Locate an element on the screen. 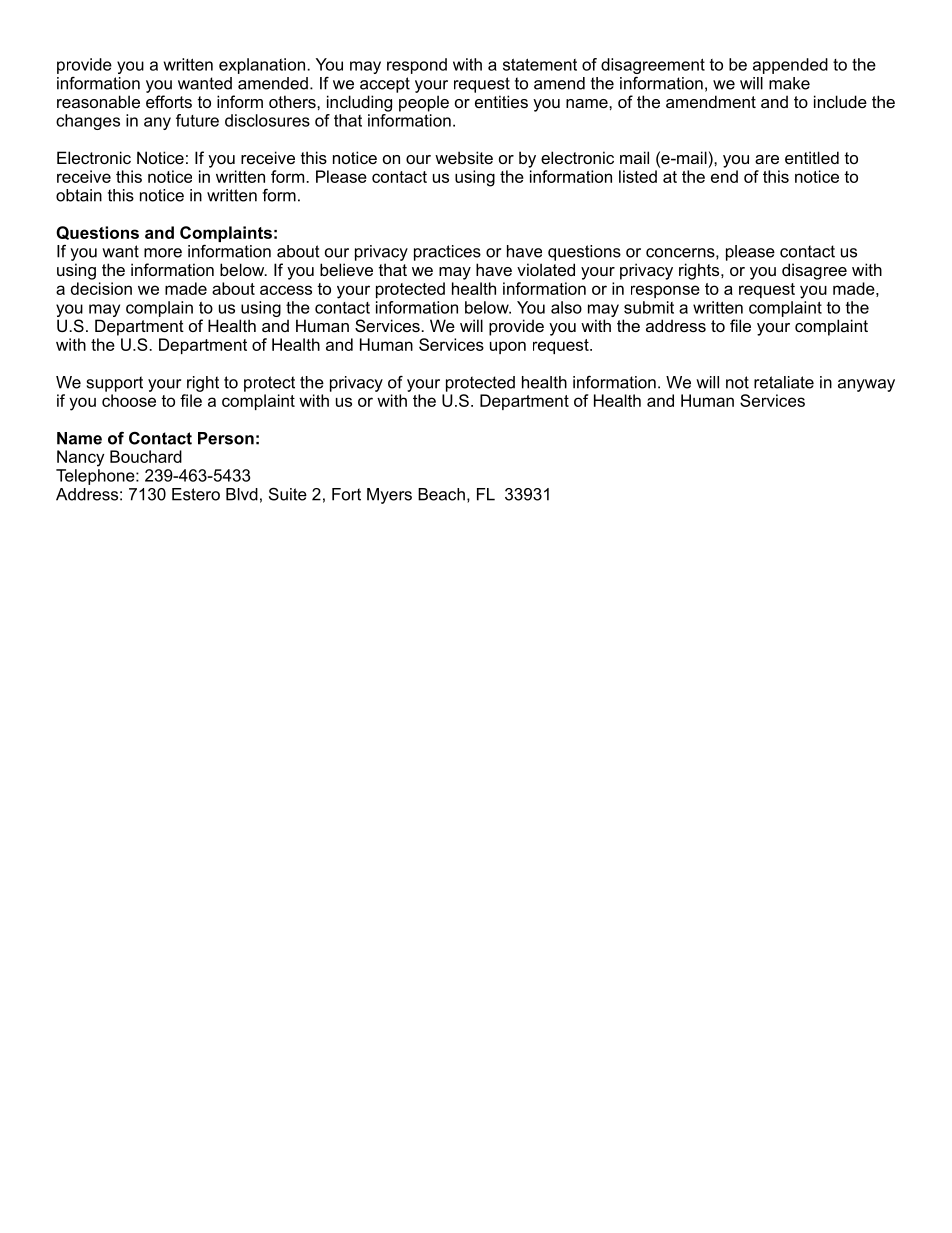  explanation is located at coordinates (262, 66).
